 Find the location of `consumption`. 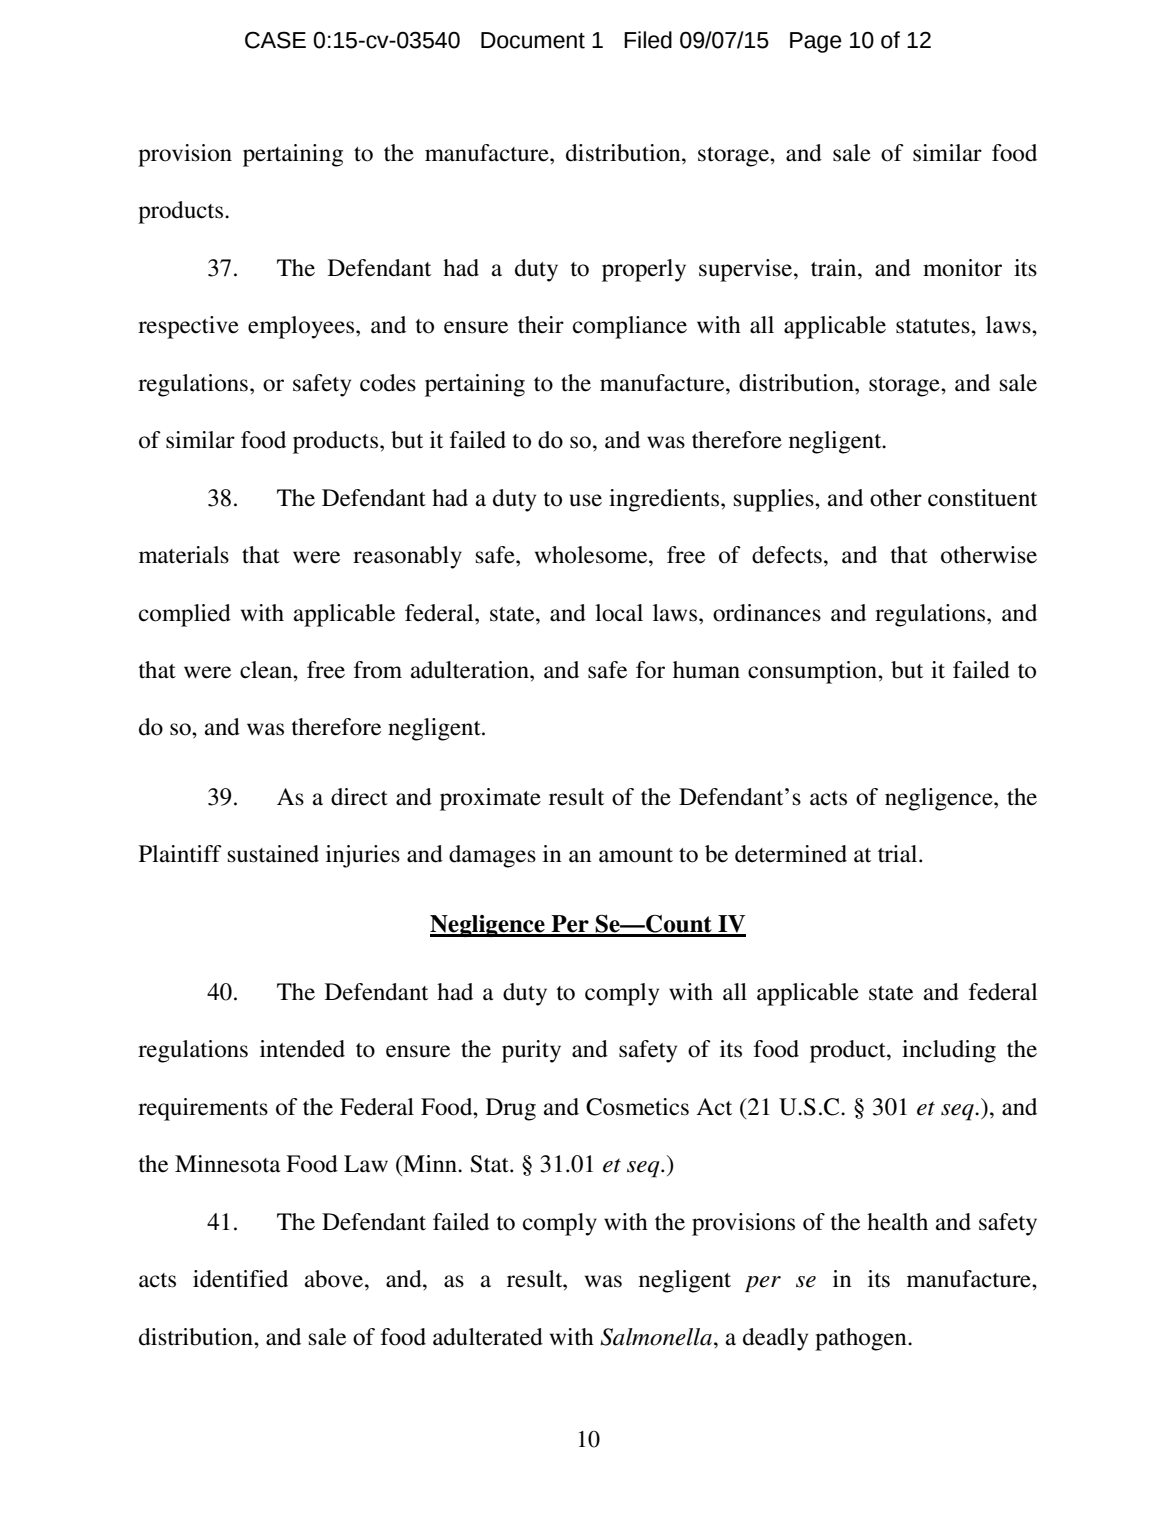

consumption is located at coordinates (813, 672).
